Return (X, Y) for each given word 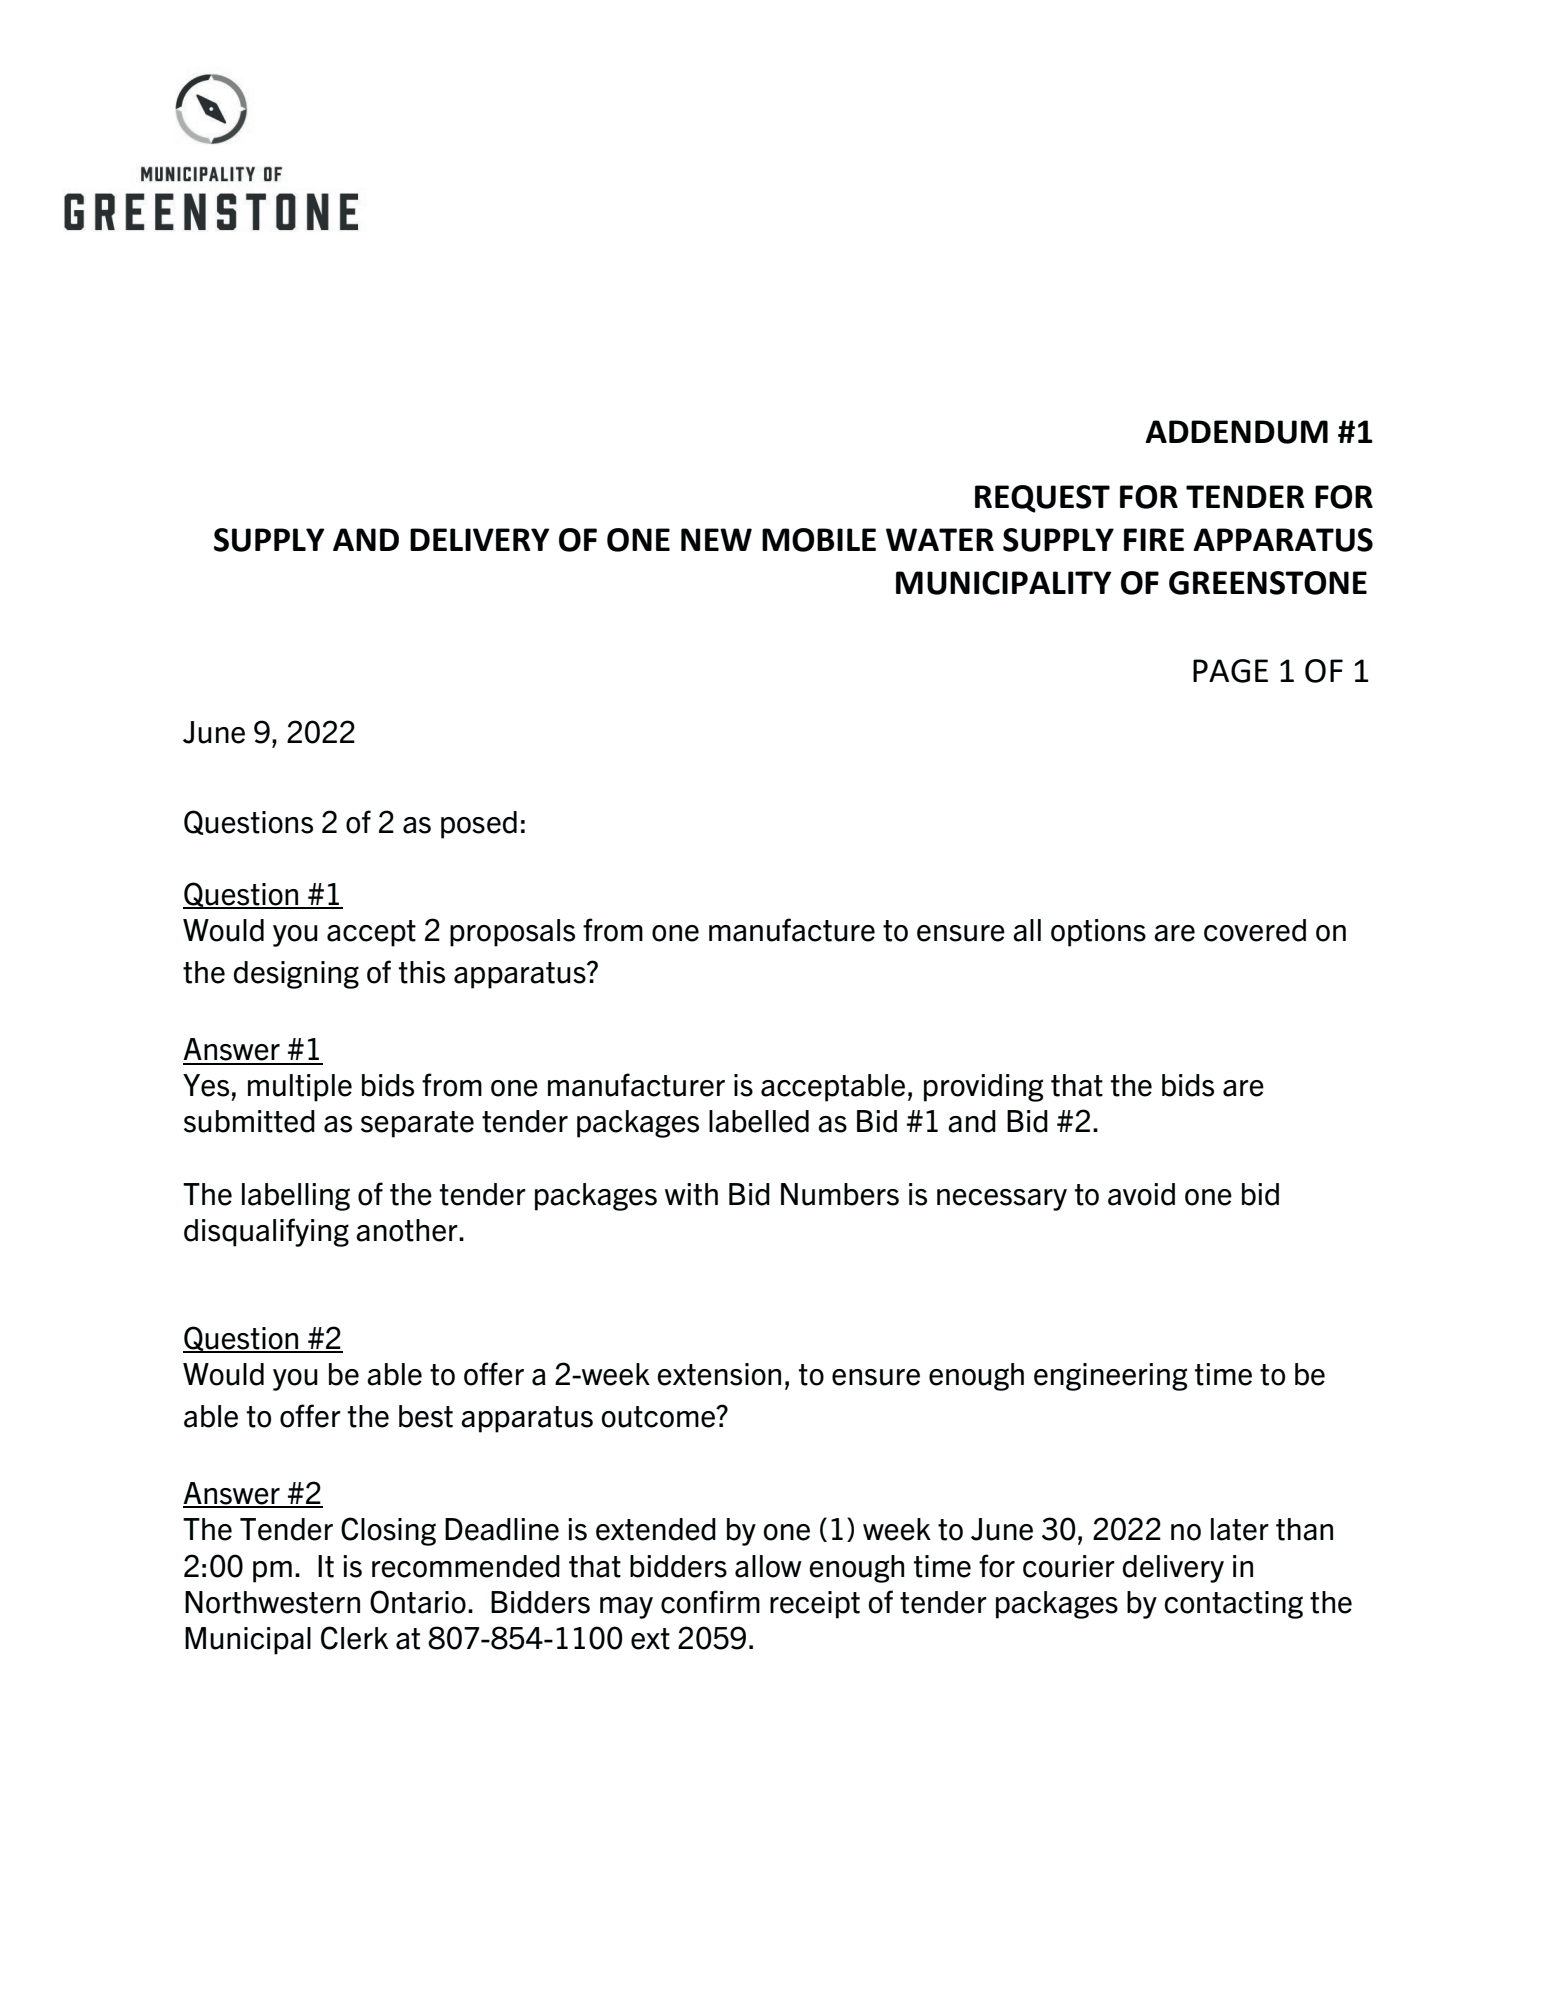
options (1098, 933)
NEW (716, 539)
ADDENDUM (1236, 432)
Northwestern (272, 1602)
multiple (300, 1088)
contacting (1233, 1605)
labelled (759, 1121)
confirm (710, 1602)
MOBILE (819, 540)
